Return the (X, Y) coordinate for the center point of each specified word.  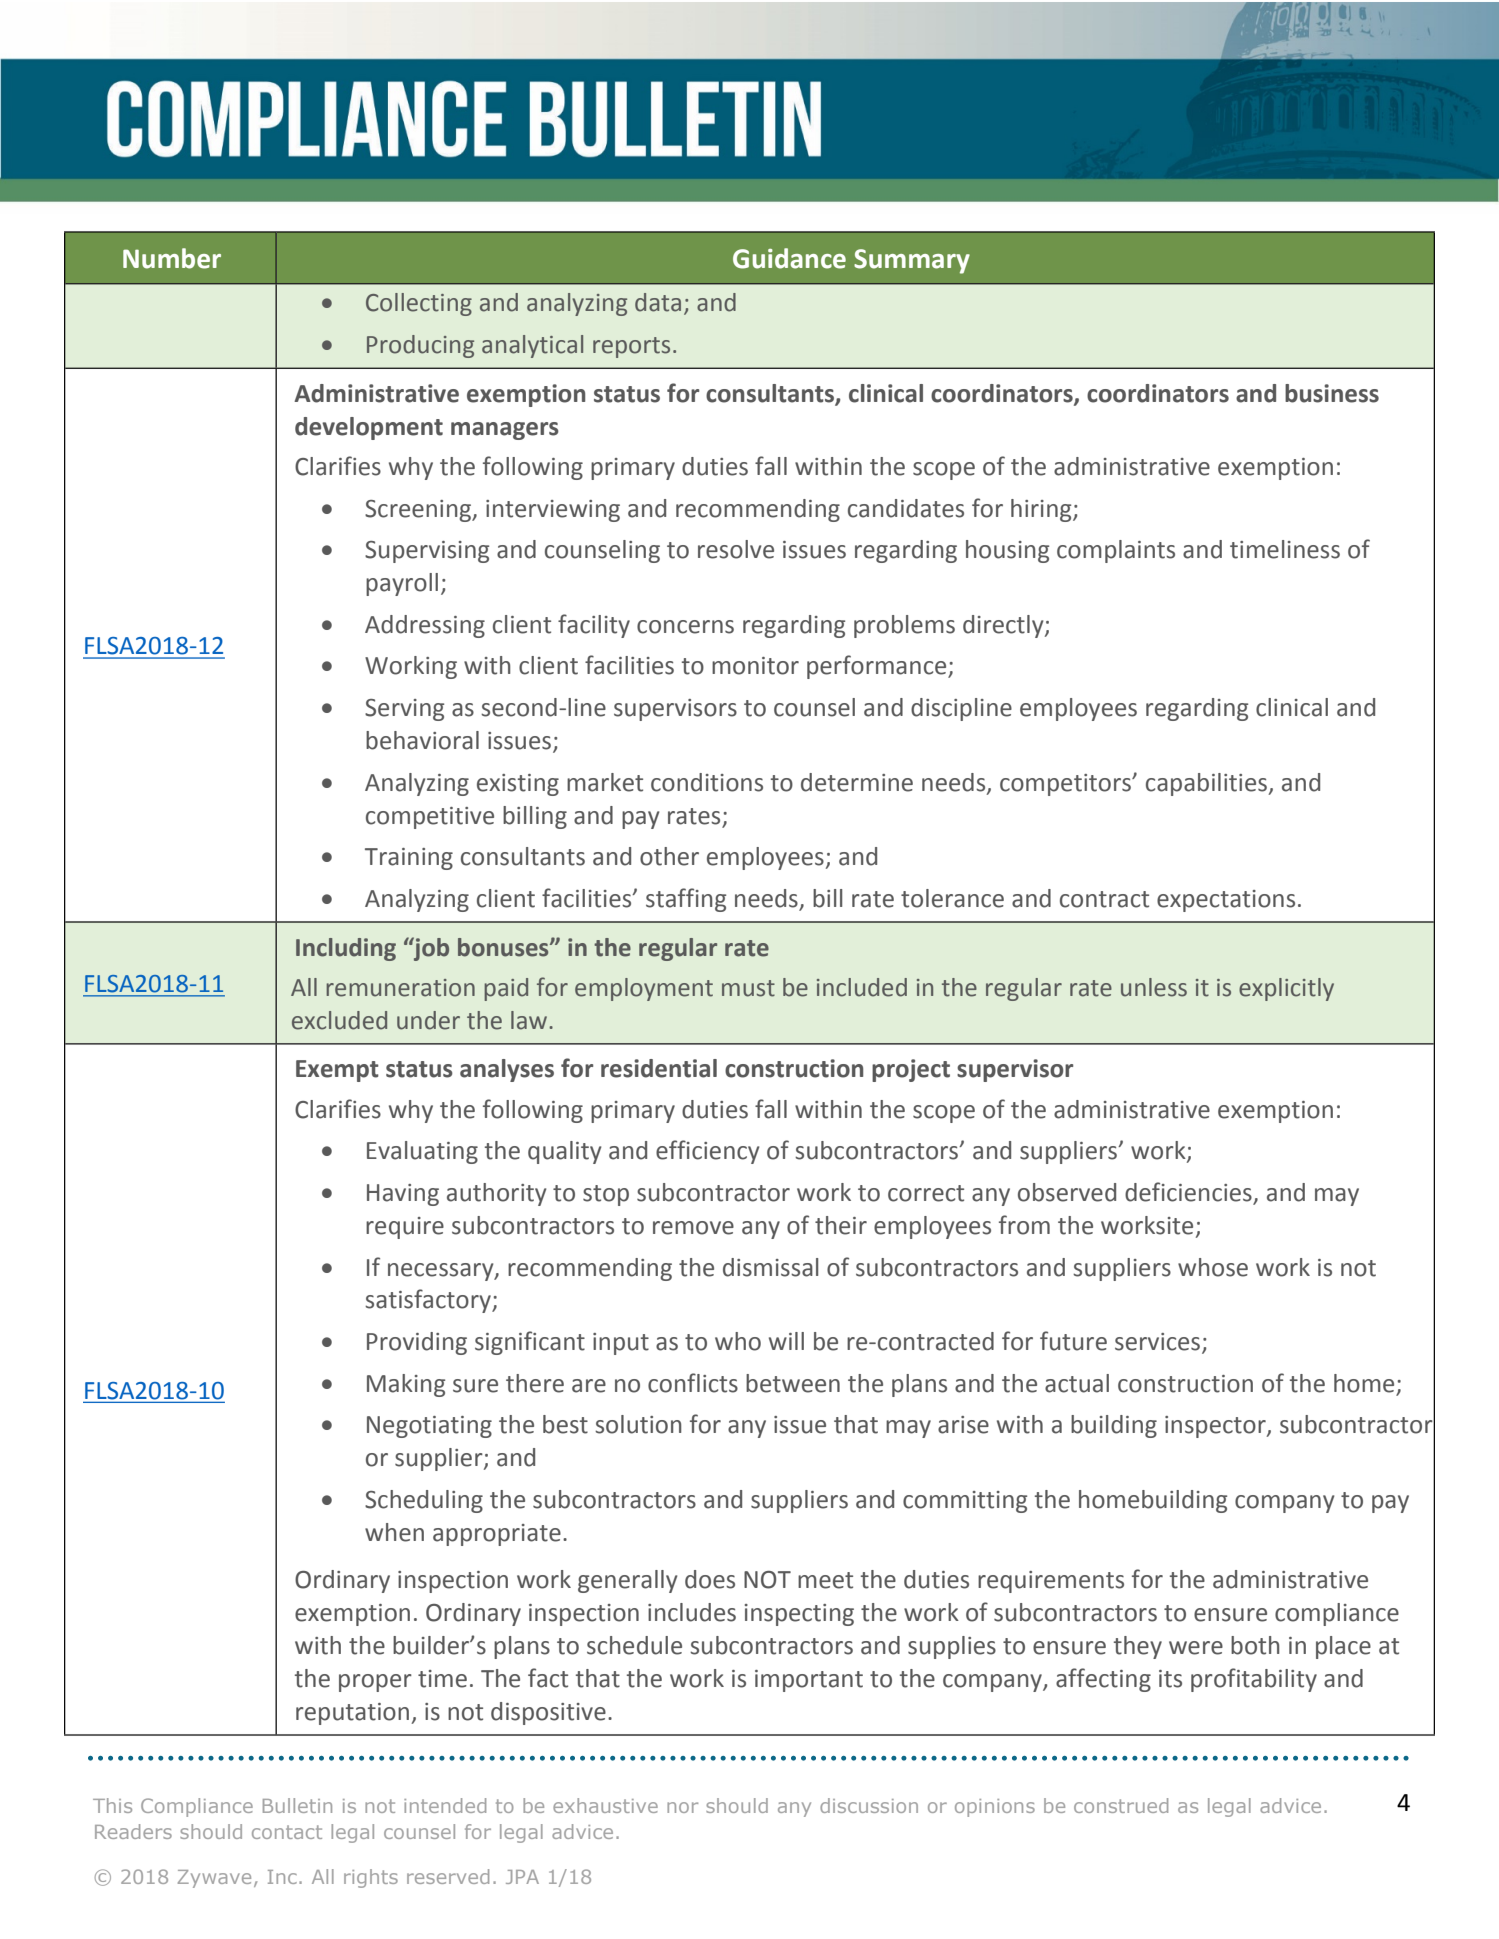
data (658, 302)
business (1332, 393)
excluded (339, 1020)
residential (659, 1068)
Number (172, 258)
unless (1154, 987)
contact (287, 1832)
